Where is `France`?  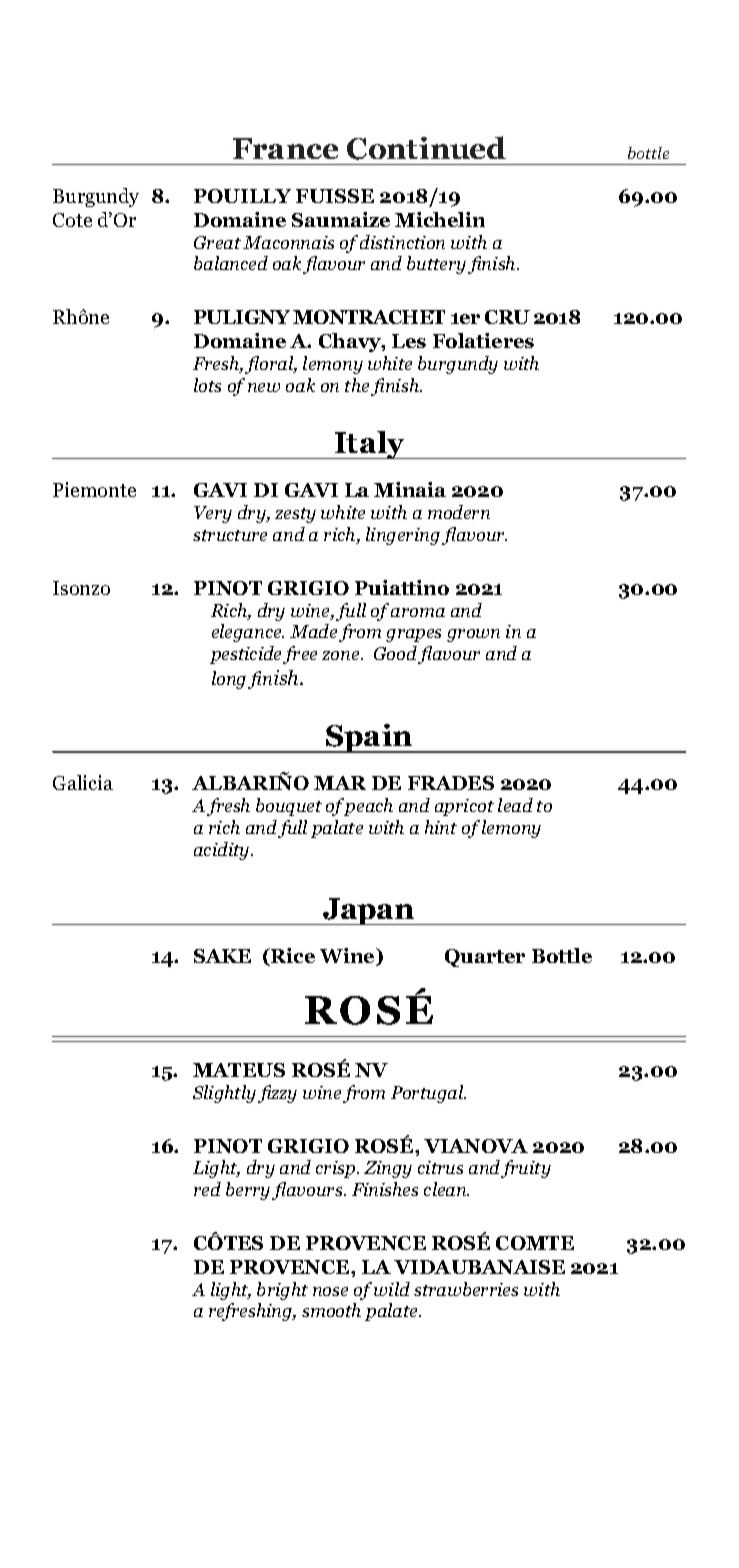 France is located at coordinates (285, 148).
